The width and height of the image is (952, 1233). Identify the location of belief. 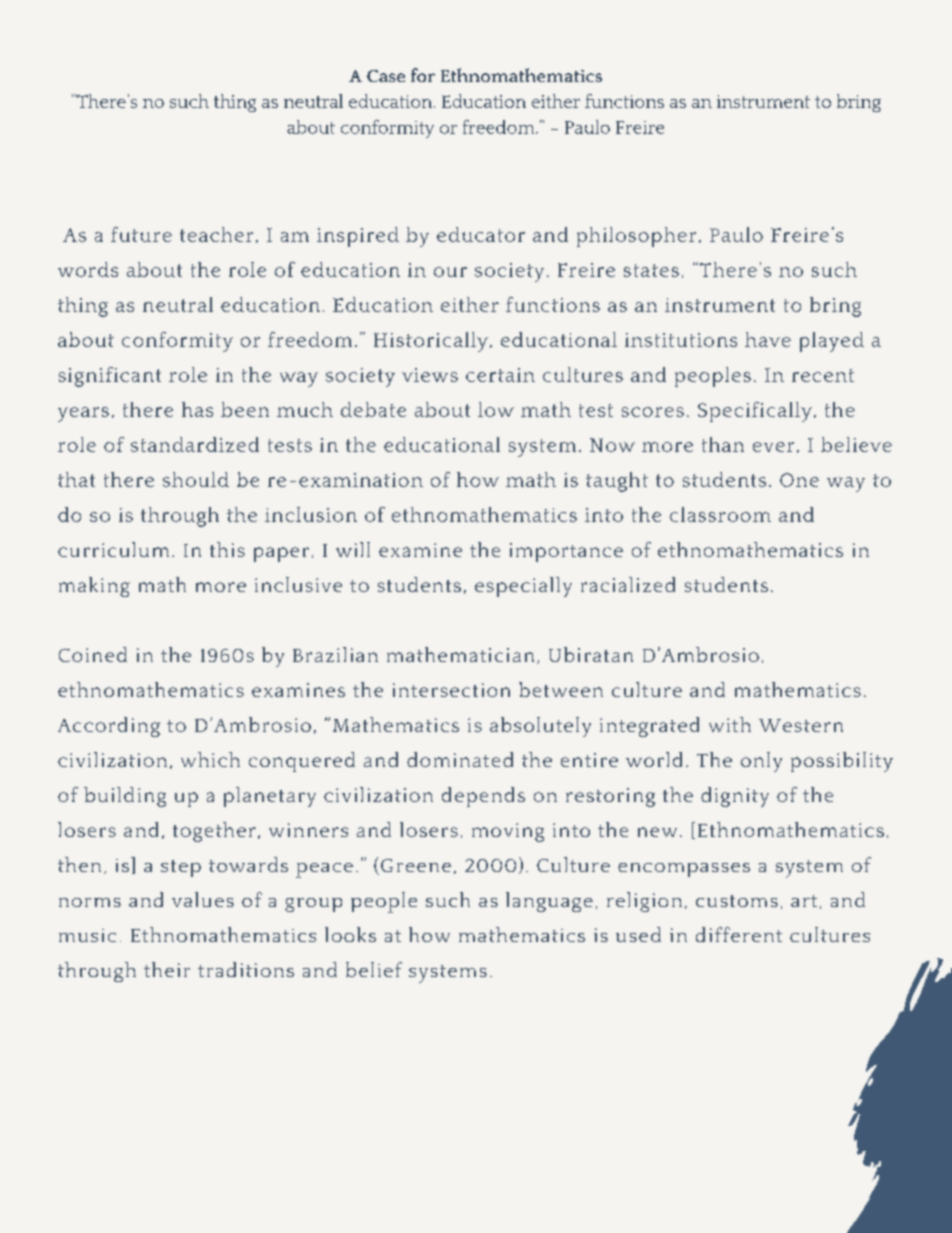
(374, 969).
